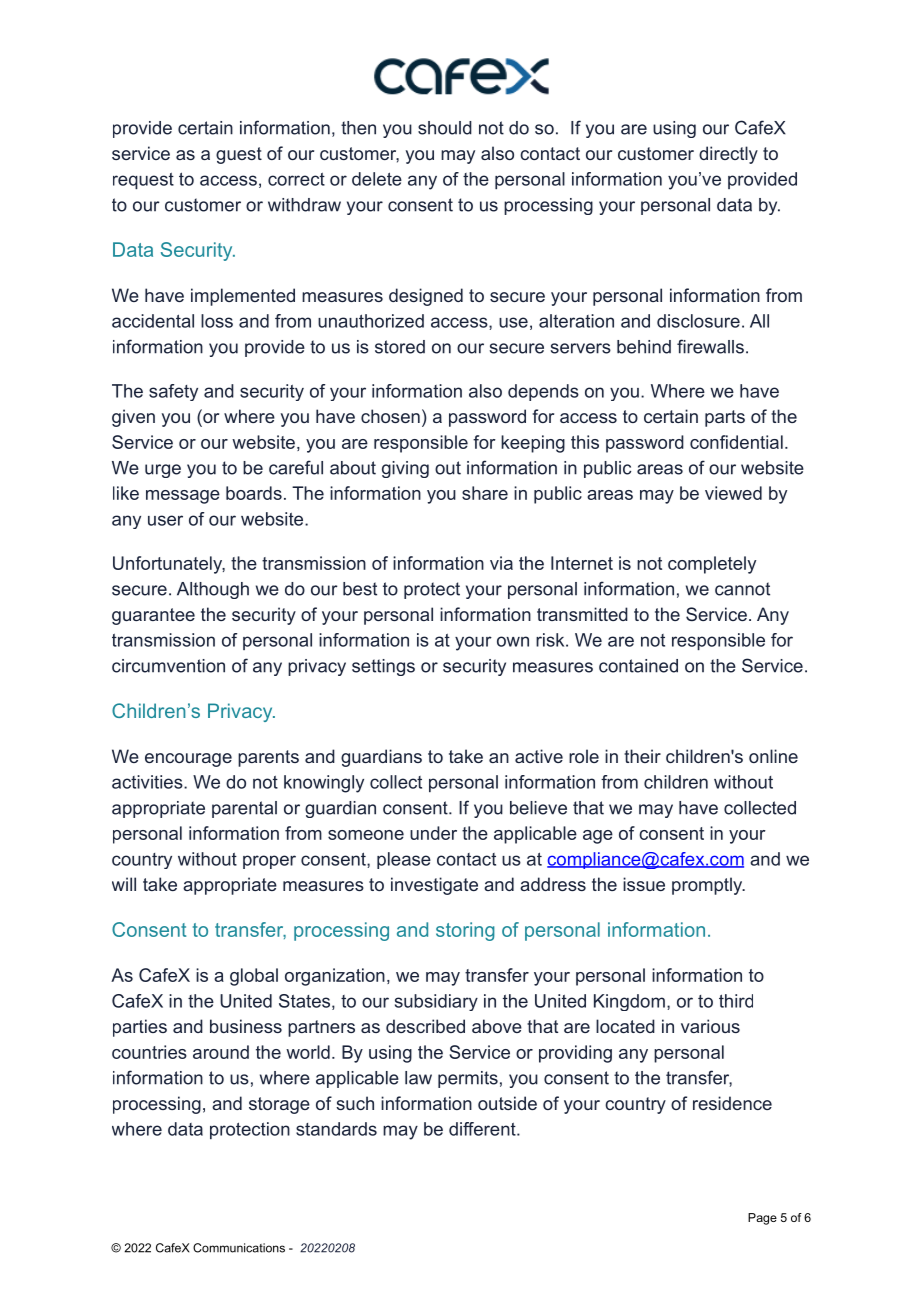 The width and height of the screenshot is (924, 1307). I want to click on promptly, so click(708, 886).
